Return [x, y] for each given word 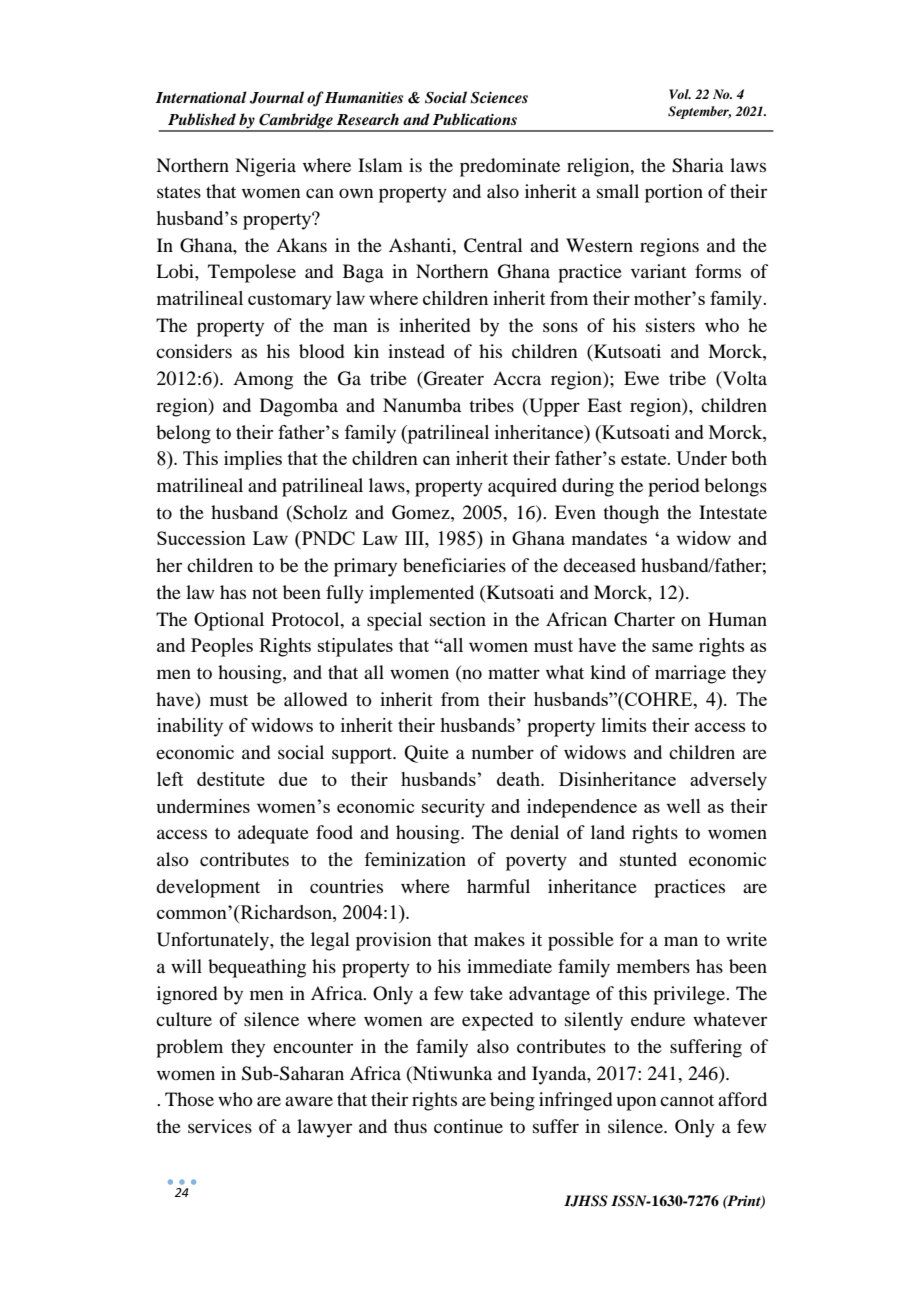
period [673, 487]
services [220, 1126]
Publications [475, 119]
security [453, 808]
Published [202, 119]
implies [253, 460]
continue [468, 1126]
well [683, 806]
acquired [522, 487]
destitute [231, 779]
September [699, 112]
